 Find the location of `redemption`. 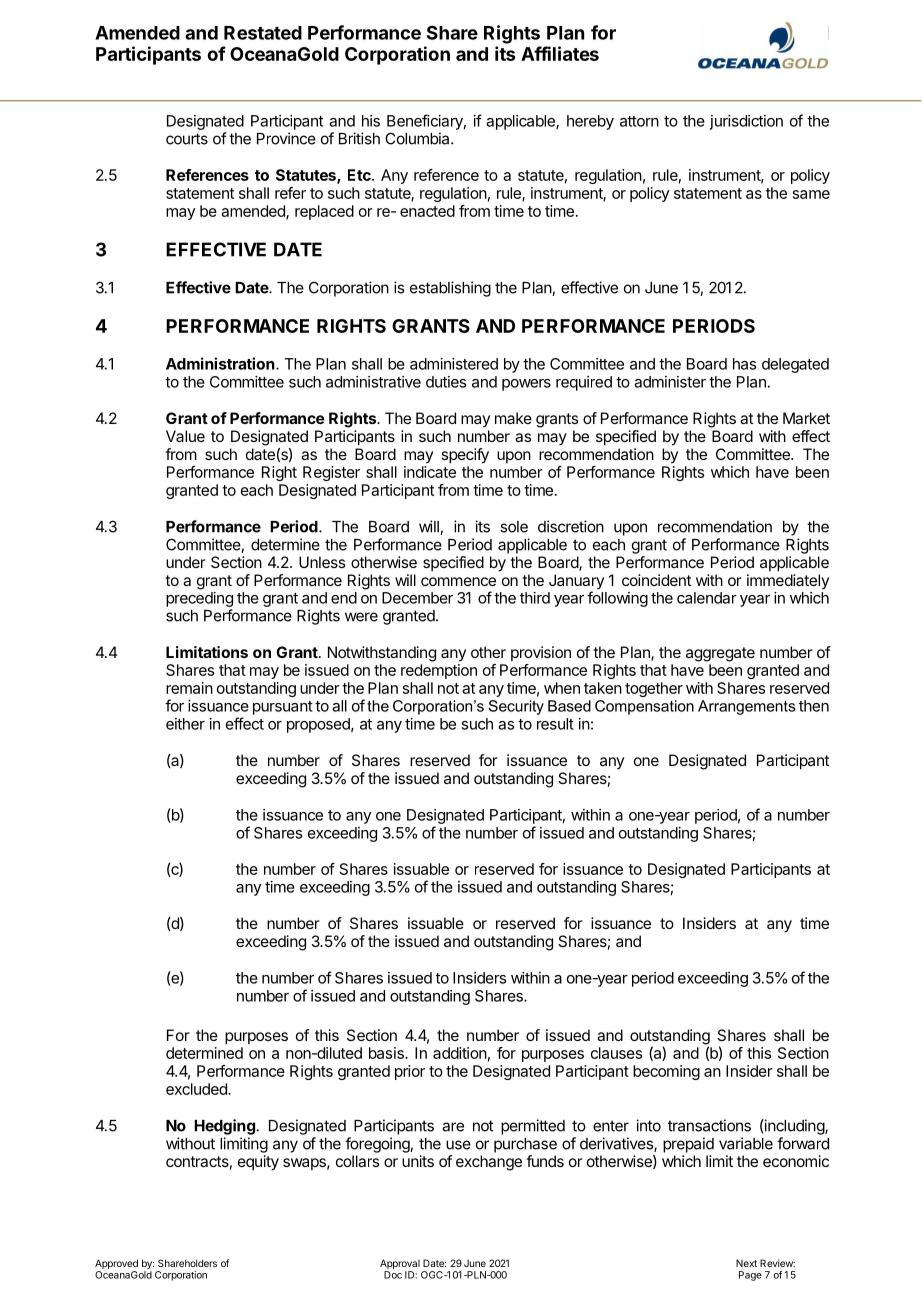

redemption is located at coordinates (439, 671).
